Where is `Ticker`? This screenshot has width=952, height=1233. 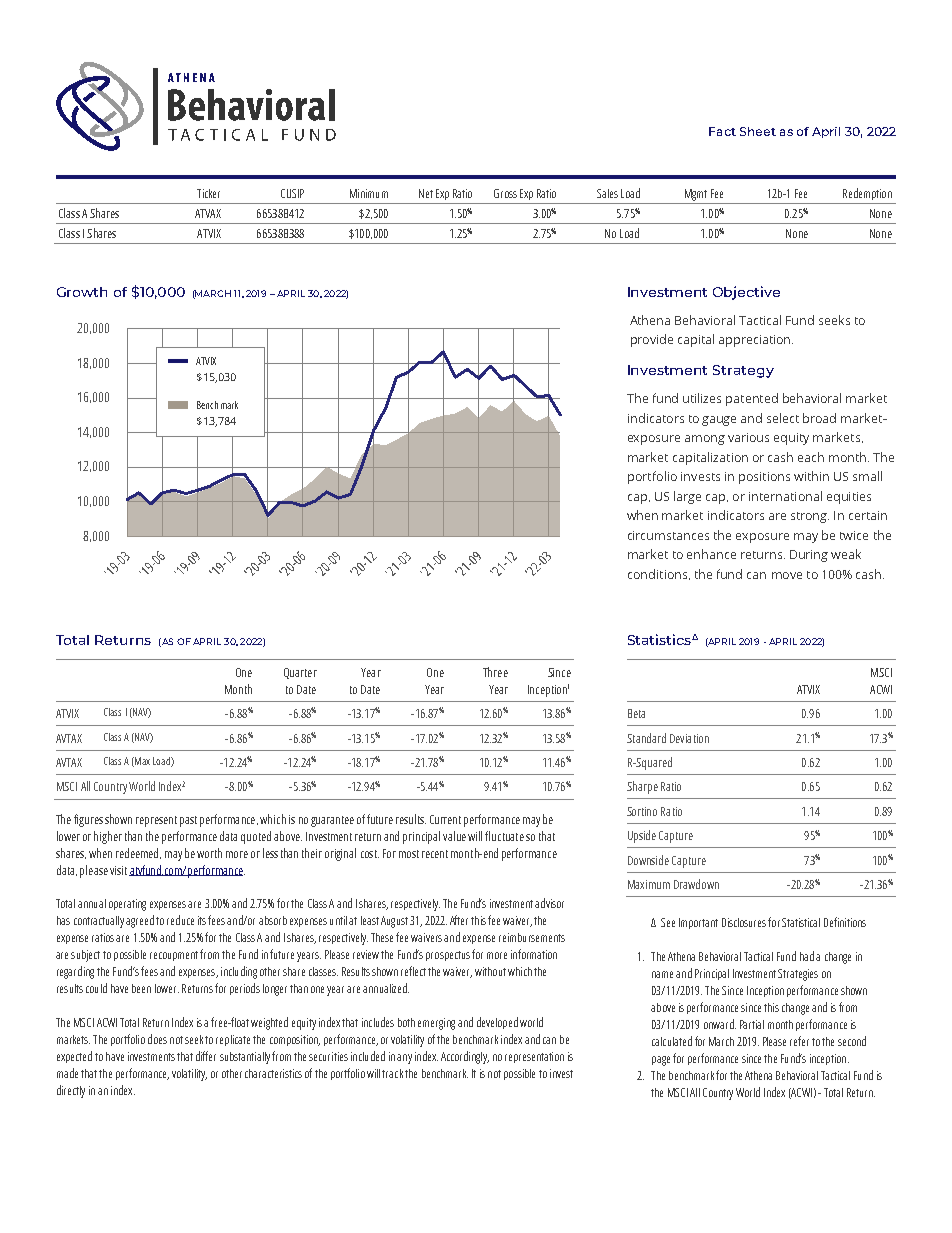
Ticker is located at coordinates (208, 193).
